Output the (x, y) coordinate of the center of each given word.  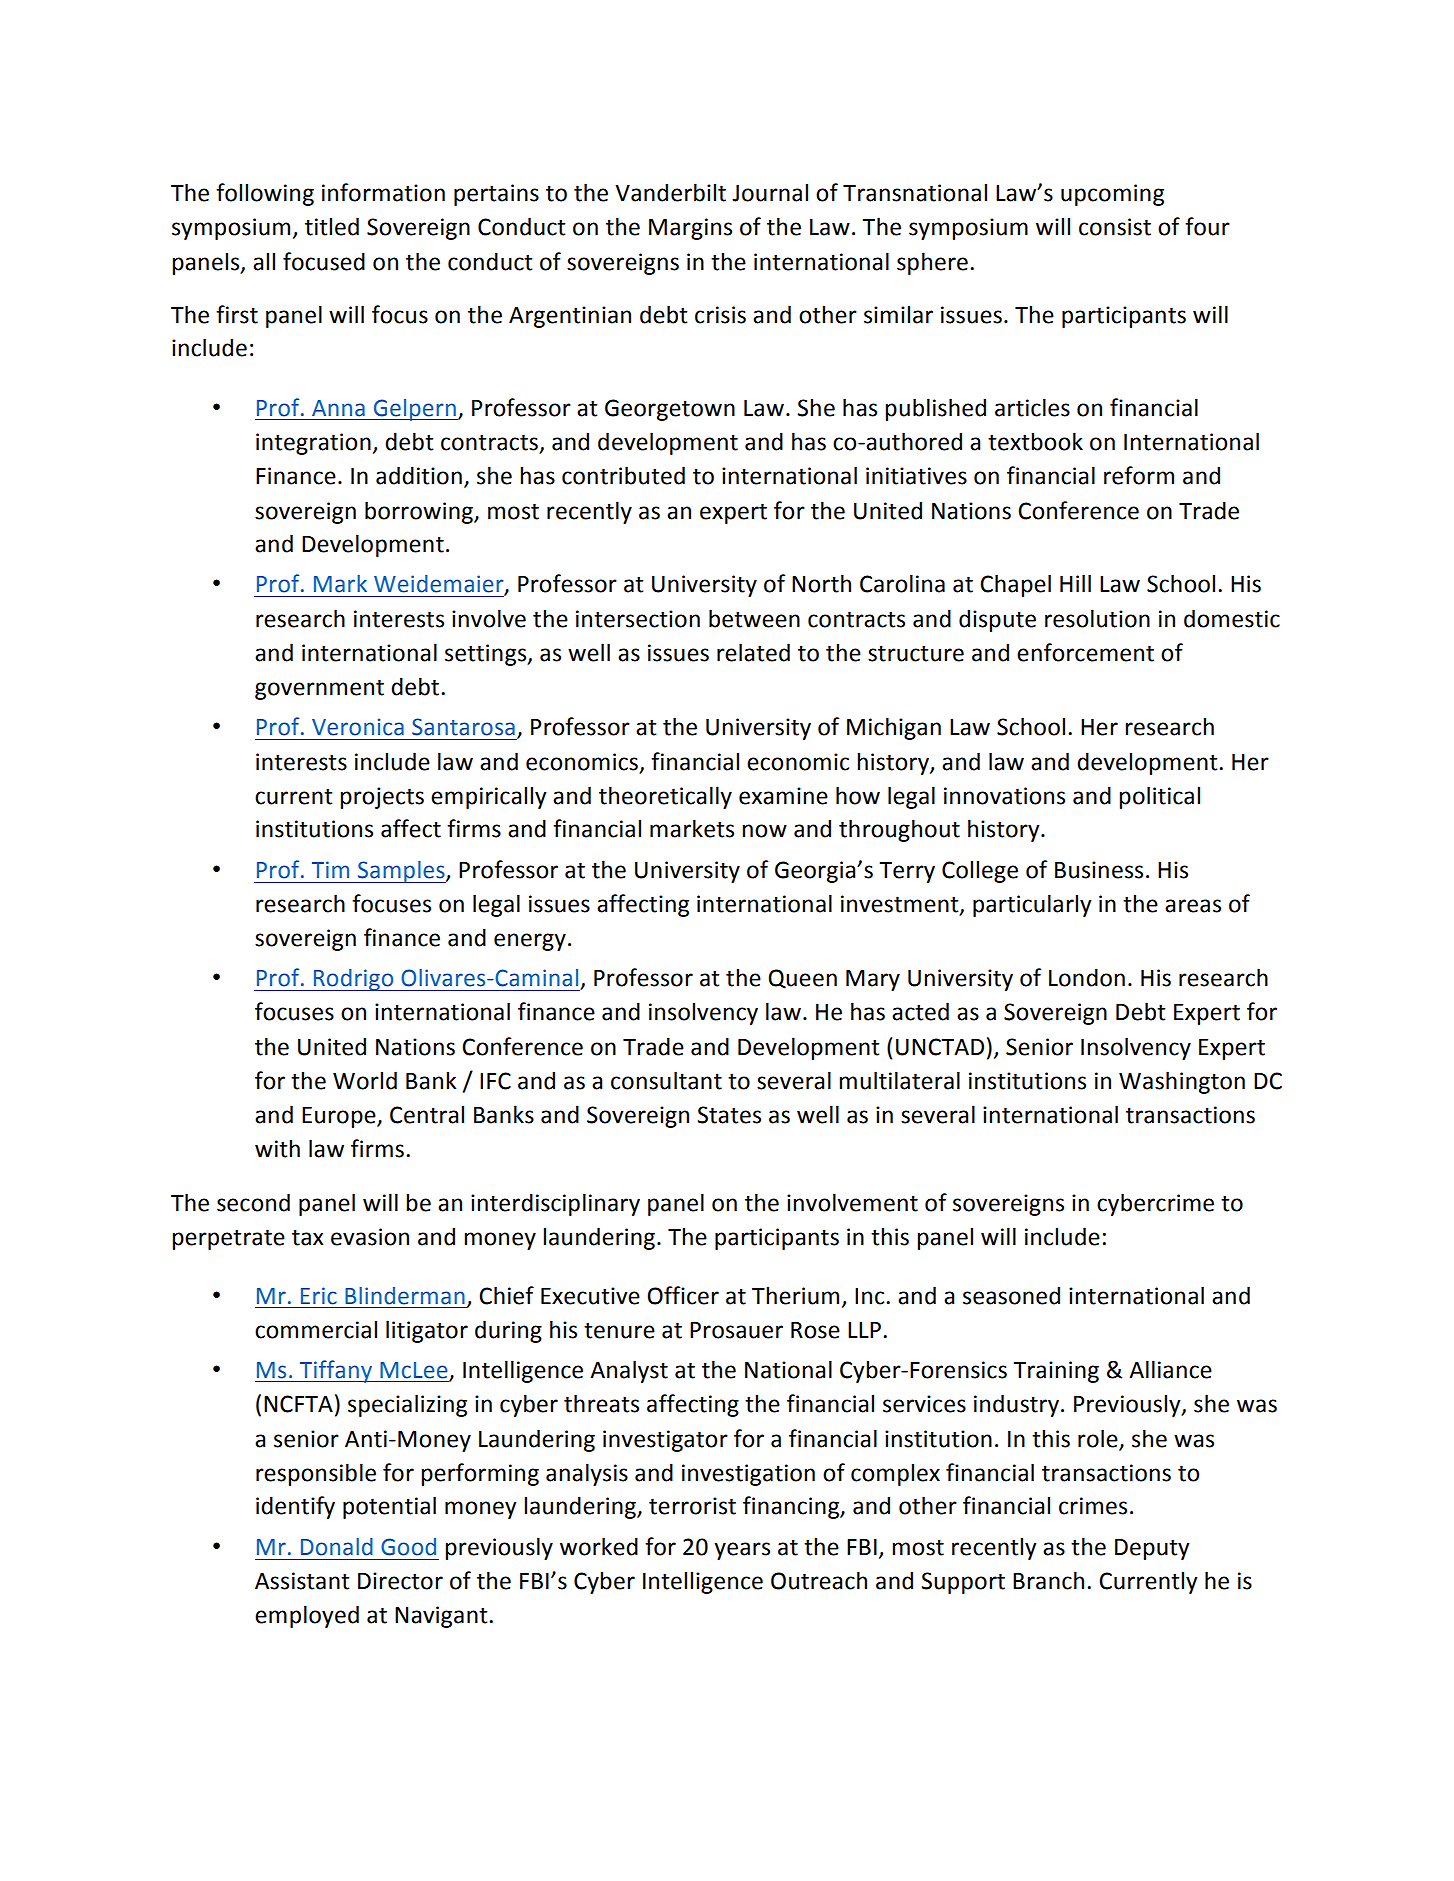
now (764, 831)
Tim (330, 869)
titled (332, 226)
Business (1099, 870)
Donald (337, 1547)
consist (1115, 227)
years (742, 1551)
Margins (690, 229)
